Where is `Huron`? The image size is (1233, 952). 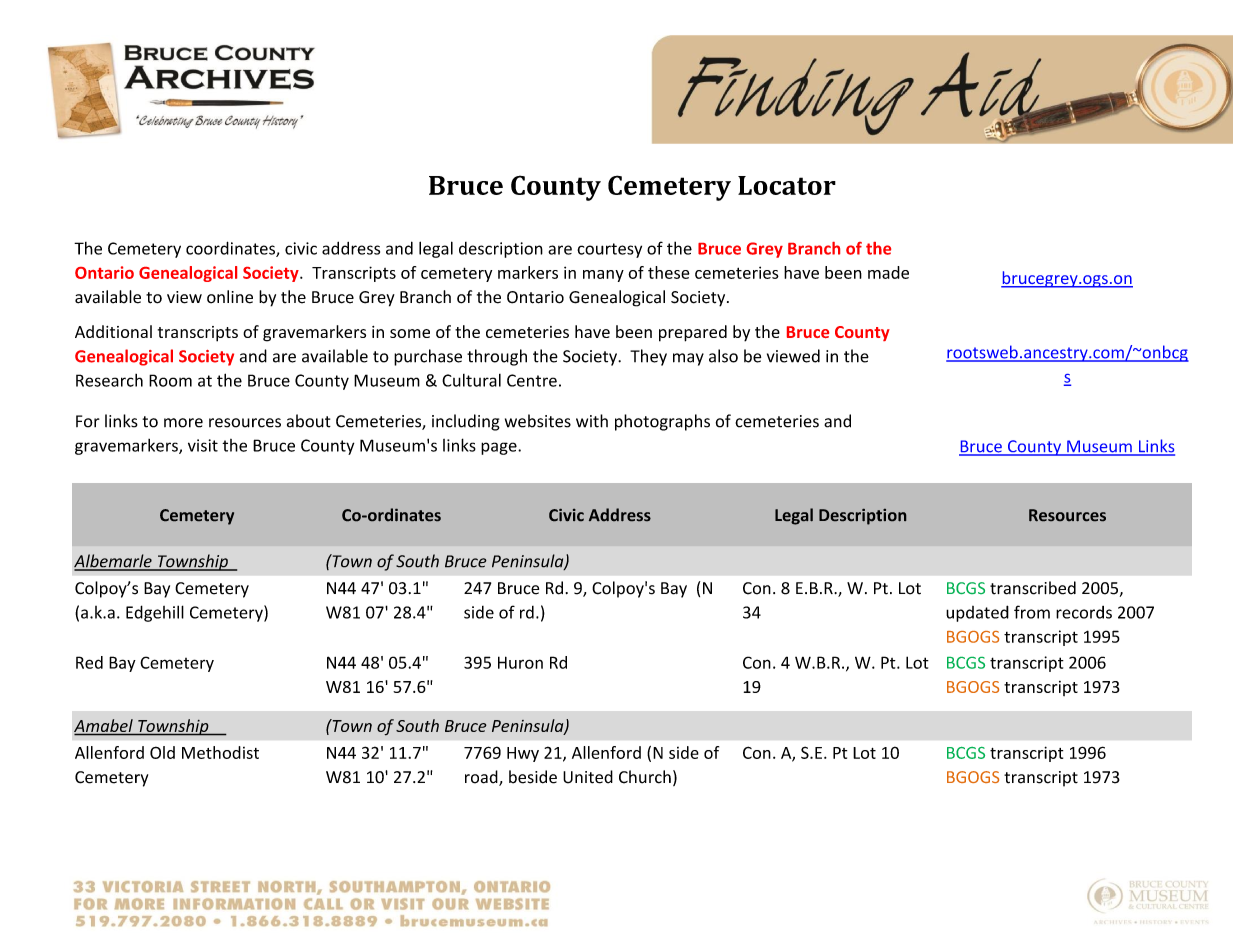 Huron is located at coordinates (520, 662).
